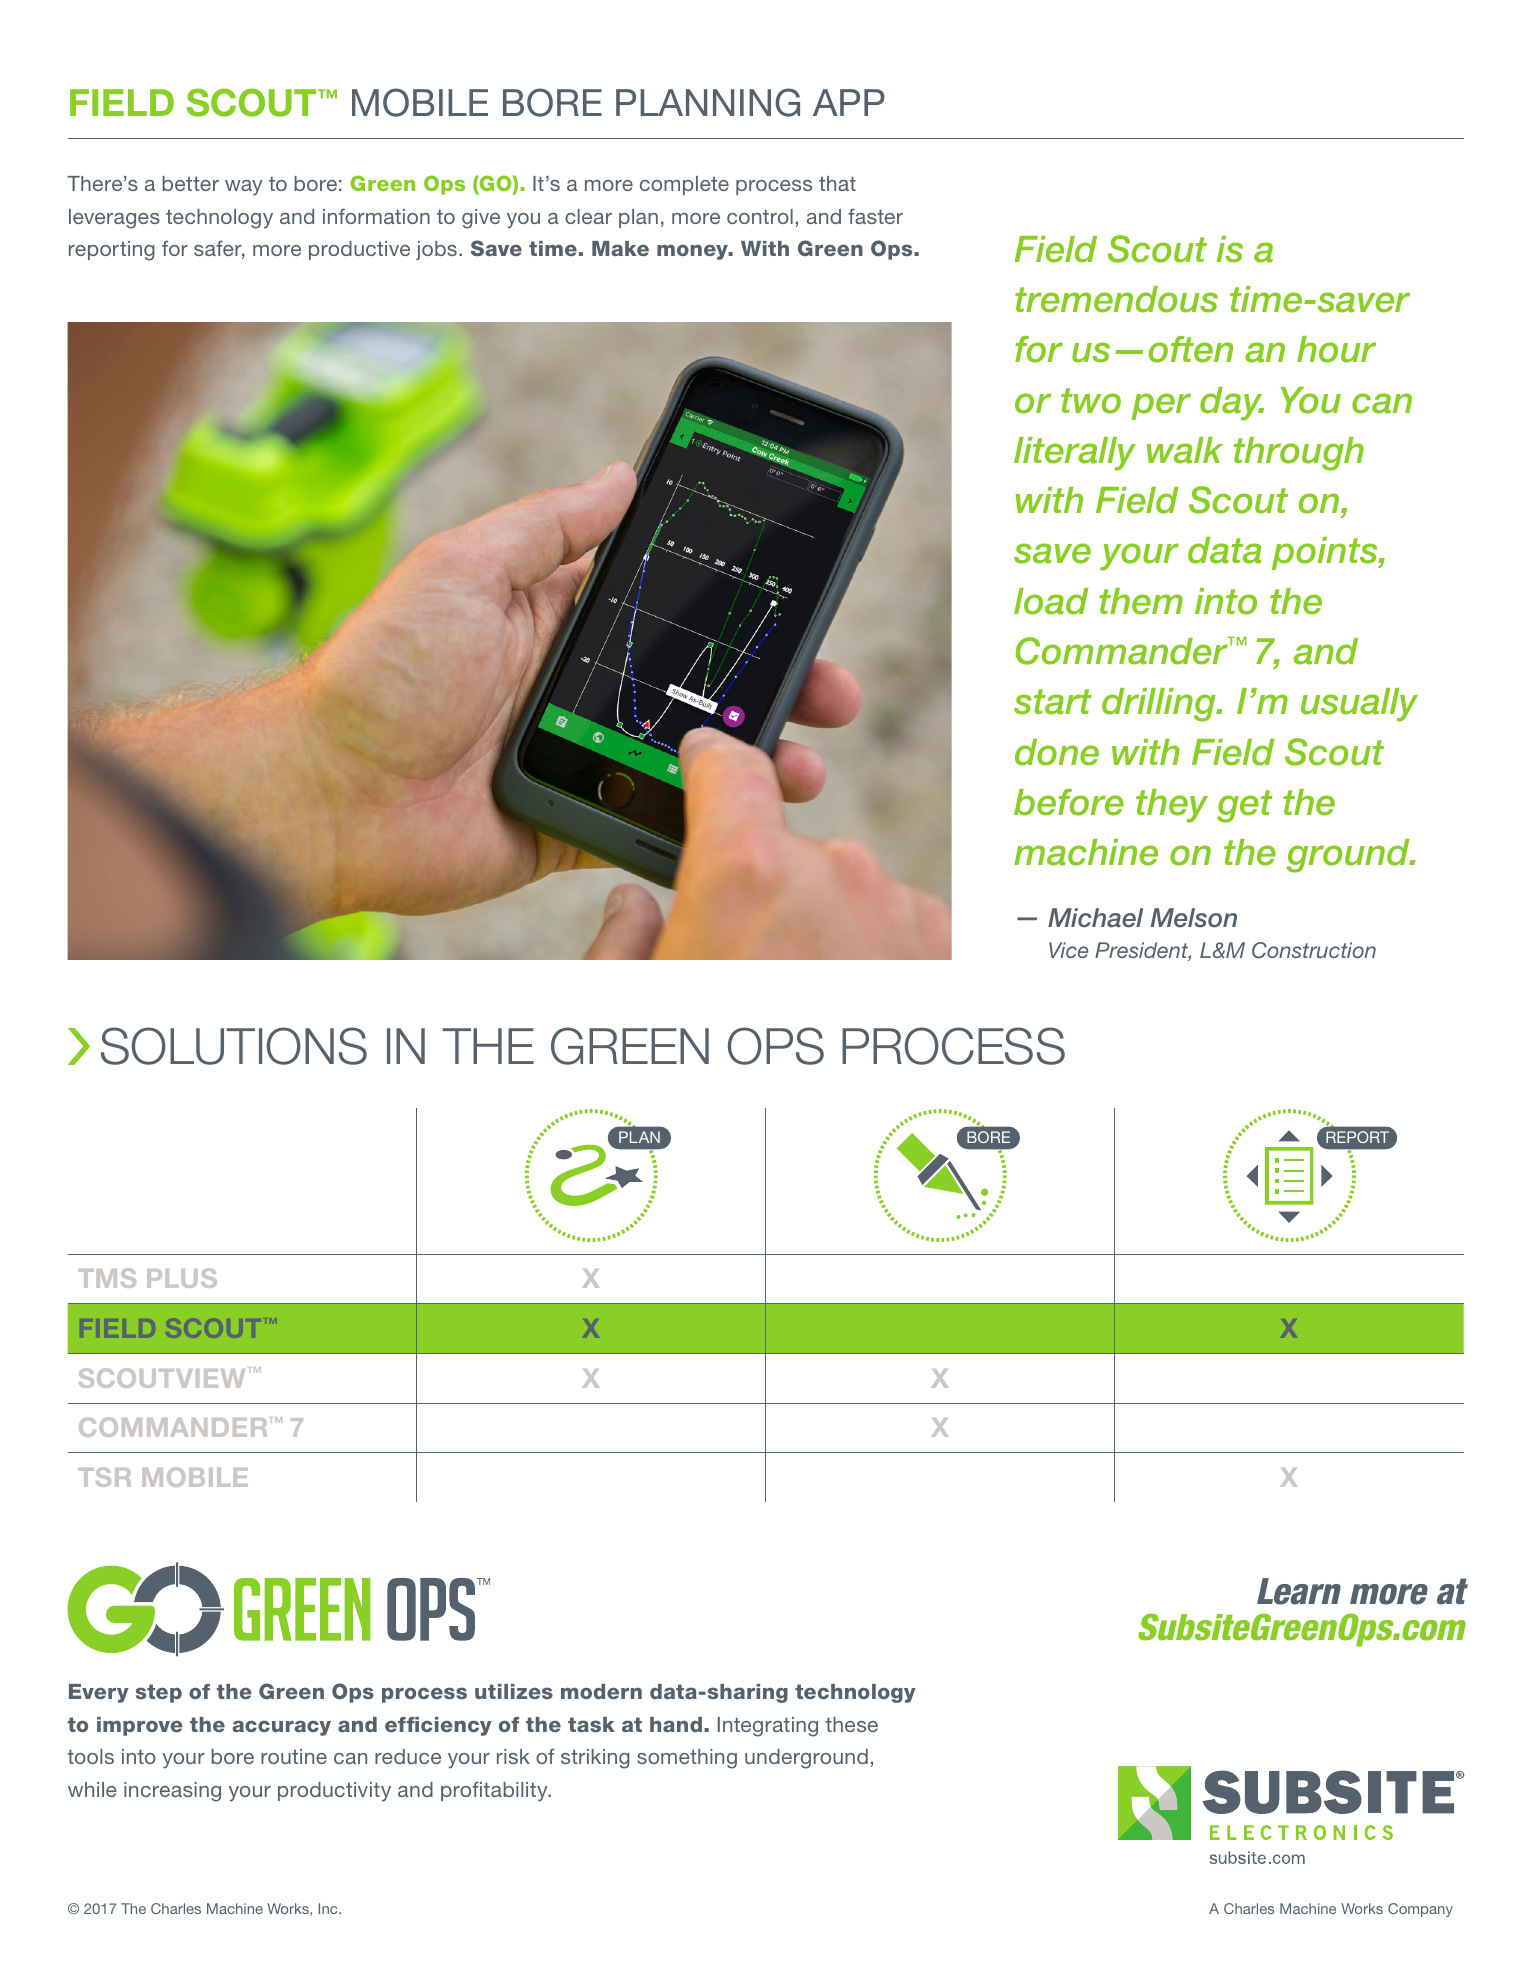  I want to click on SOLUTIONS, so click(234, 1046).
